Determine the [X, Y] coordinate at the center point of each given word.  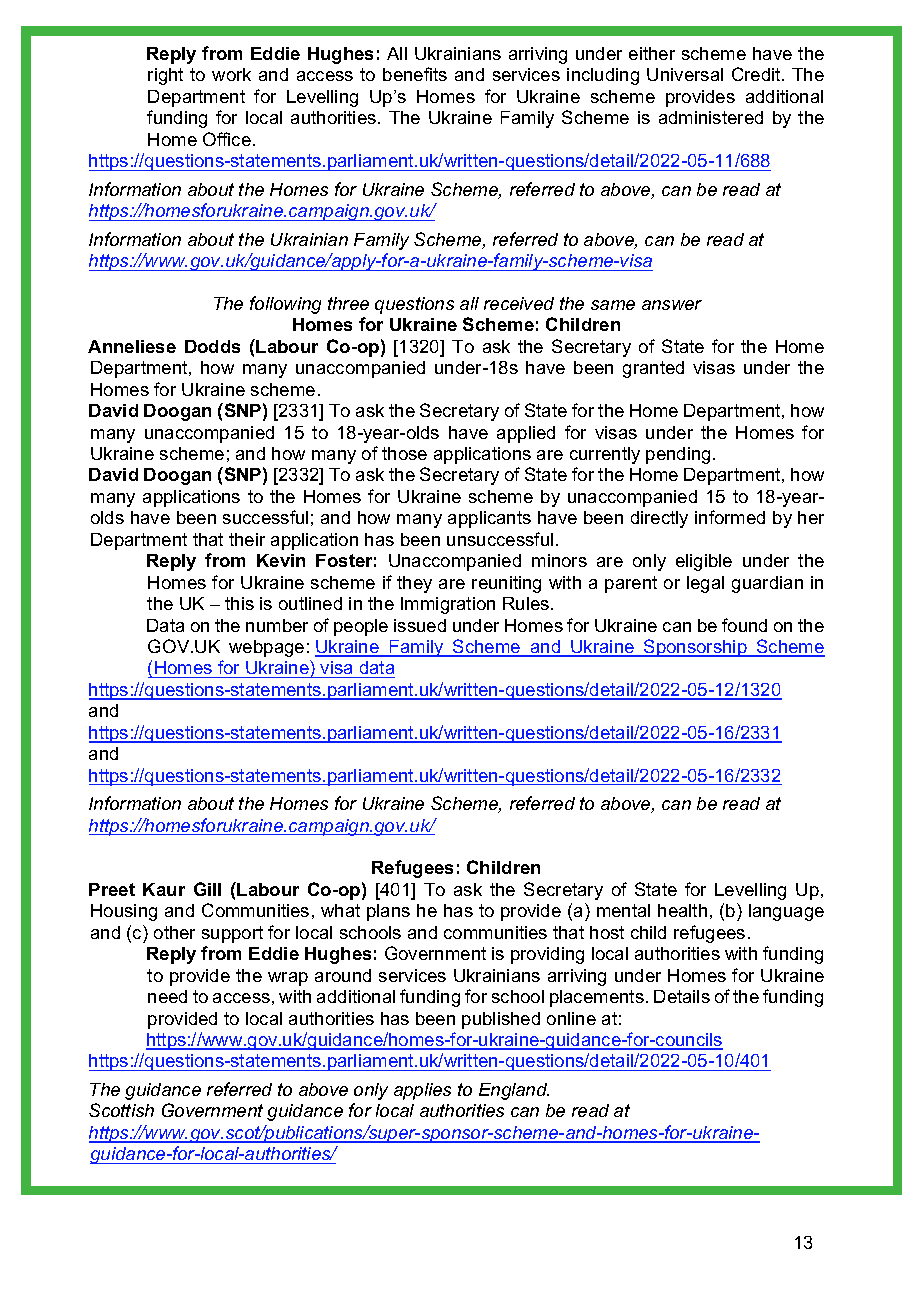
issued [420, 625]
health [682, 910]
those [404, 453]
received [519, 303]
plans [388, 912]
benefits [415, 74]
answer [672, 305]
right [165, 76]
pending [678, 455]
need [167, 996]
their [247, 539]
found [744, 625]
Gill [207, 889]
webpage [266, 648]
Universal [685, 74]
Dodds [212, 346]
